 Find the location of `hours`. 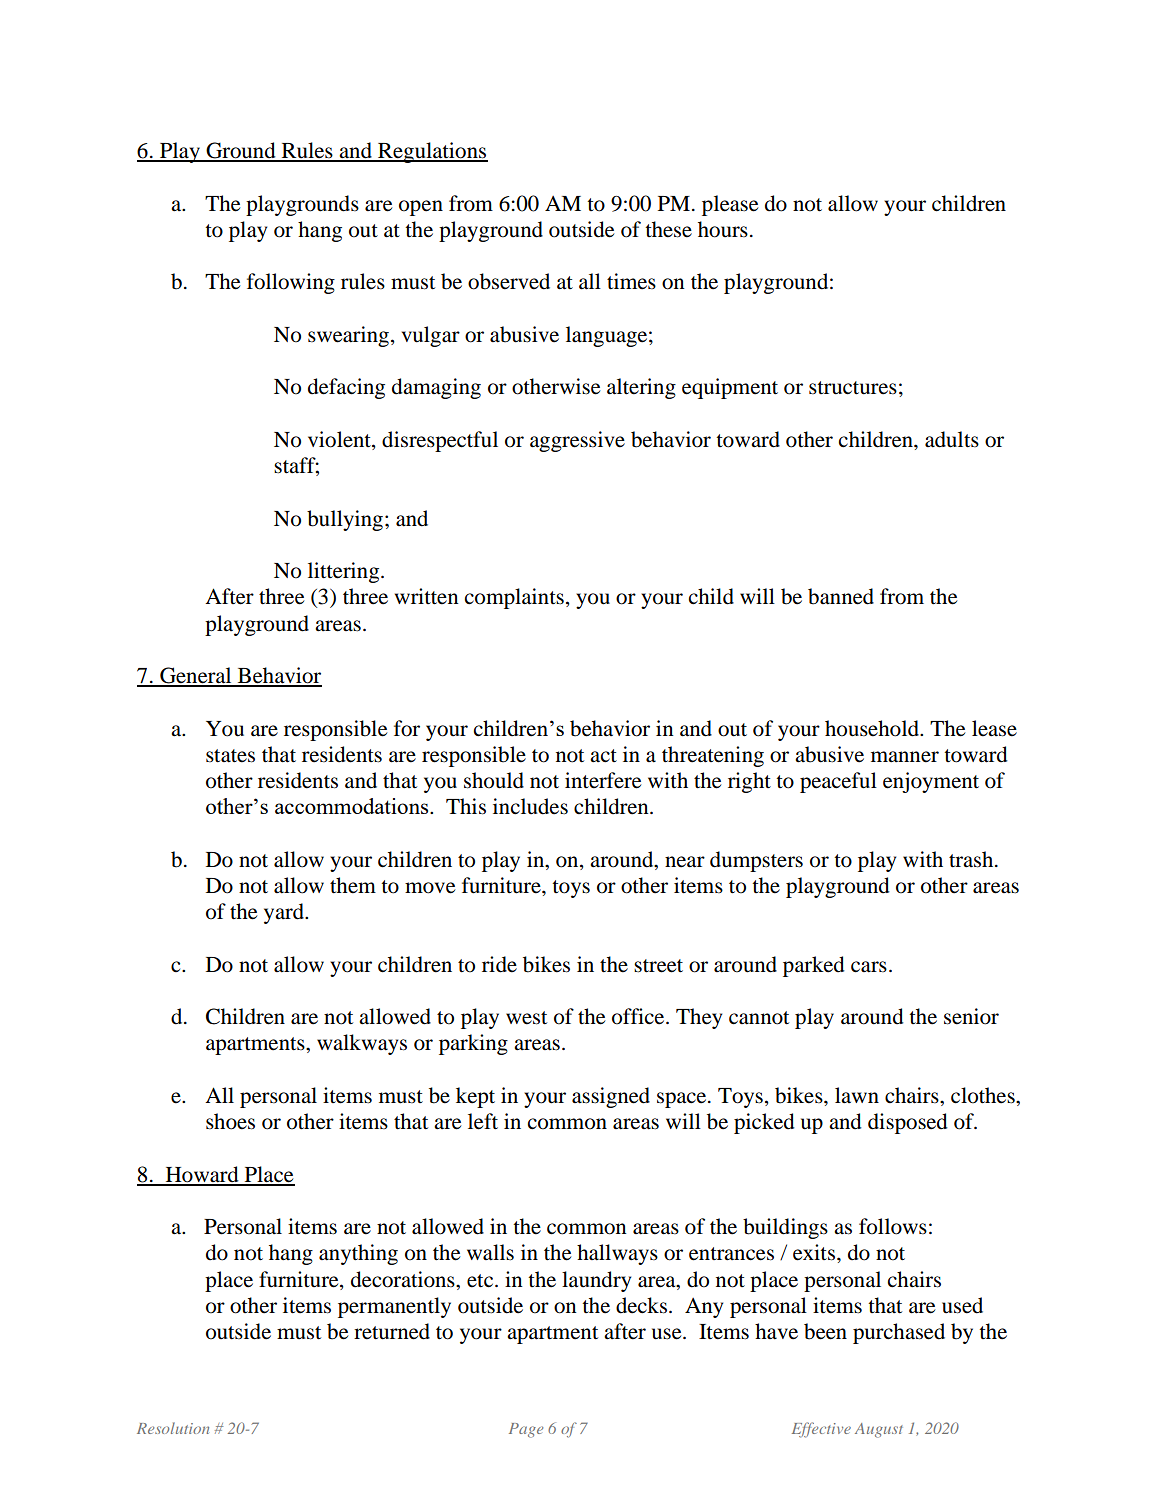

hours is located at coordinates (723, 229).
